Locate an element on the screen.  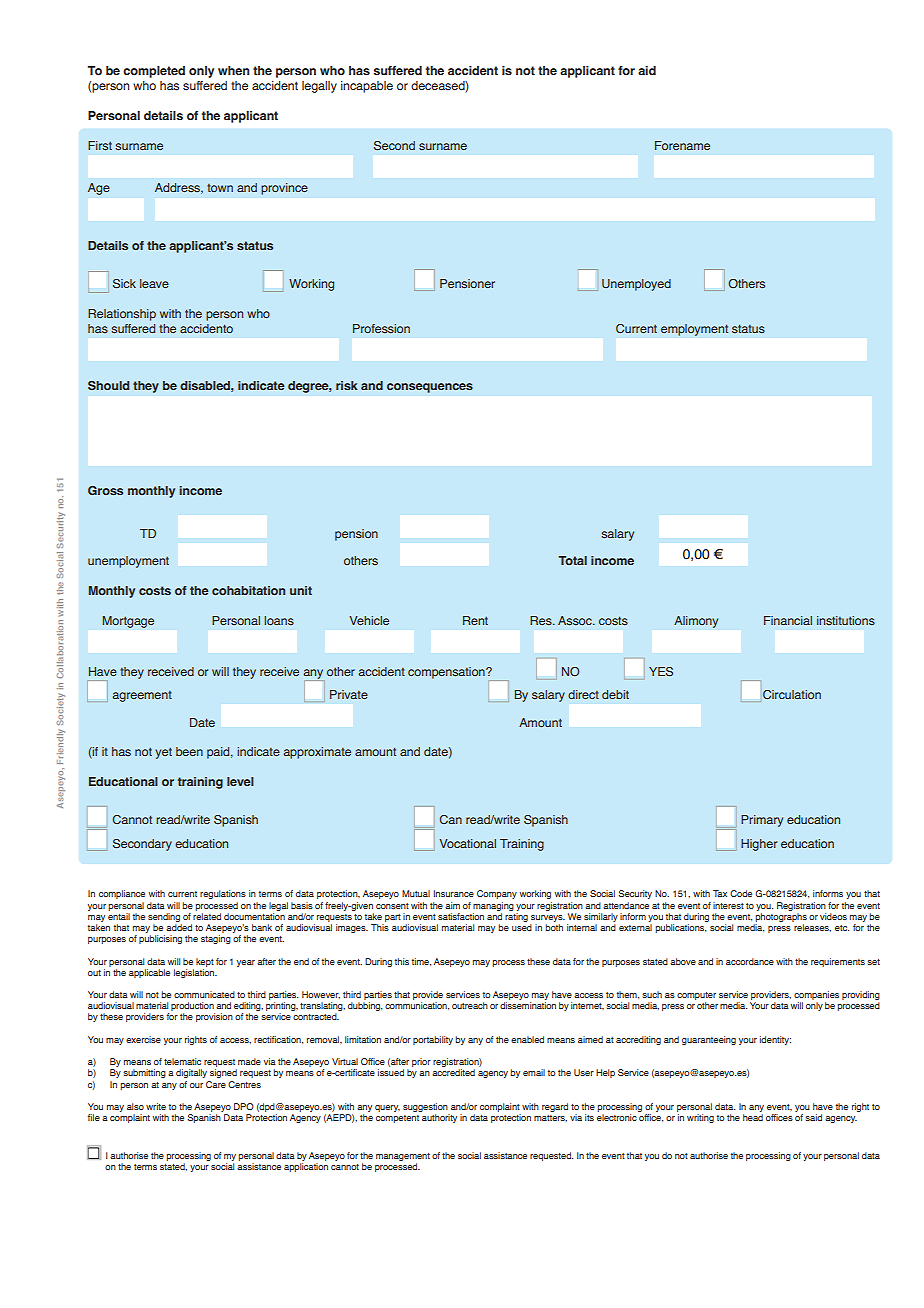
authority is located at coordinates (439, 1118).
